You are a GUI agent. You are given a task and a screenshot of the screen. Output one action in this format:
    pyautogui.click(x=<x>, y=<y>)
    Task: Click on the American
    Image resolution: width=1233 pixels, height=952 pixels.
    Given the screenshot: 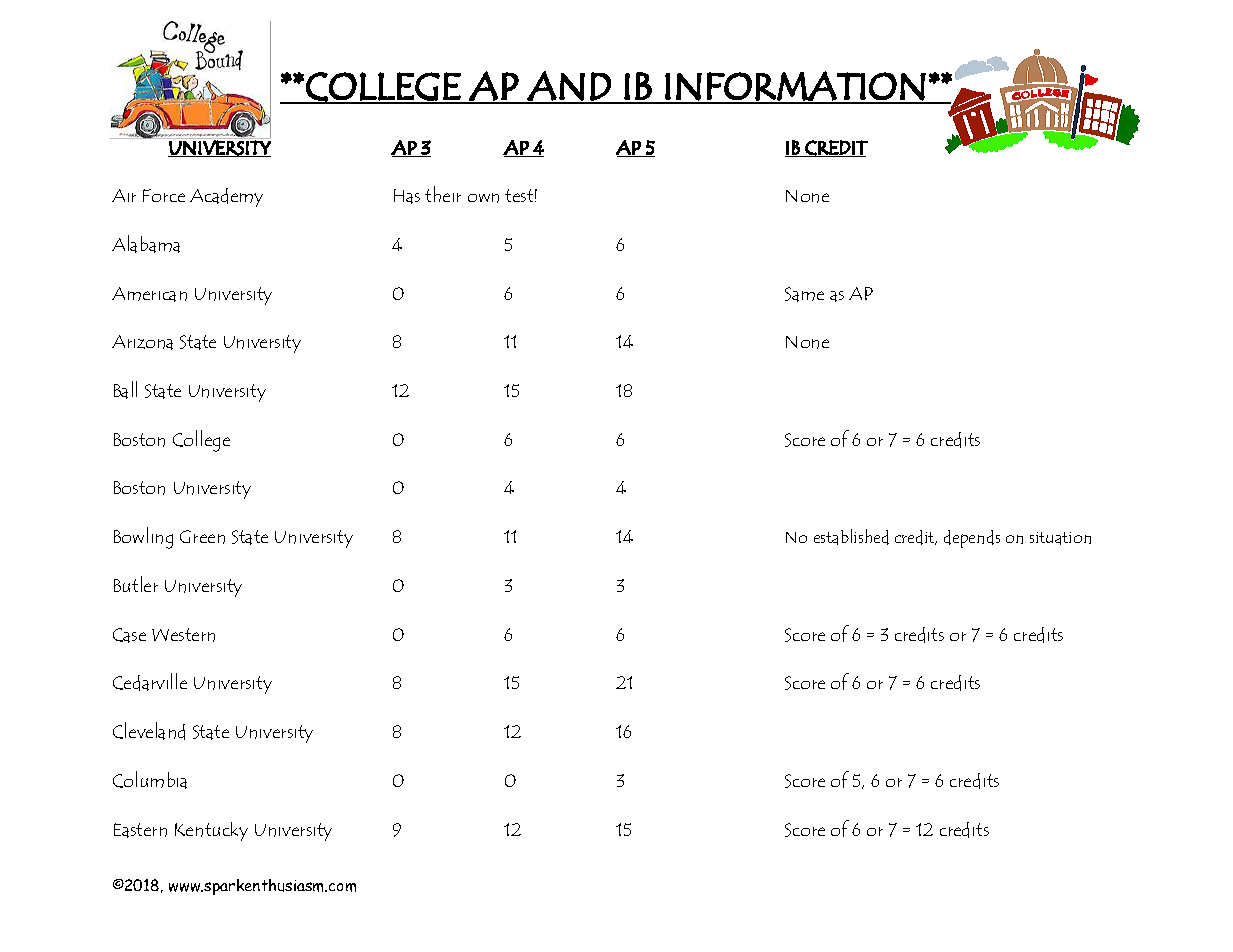 What is the action you would take?
    pyautogui.click(x=149, y=294)
